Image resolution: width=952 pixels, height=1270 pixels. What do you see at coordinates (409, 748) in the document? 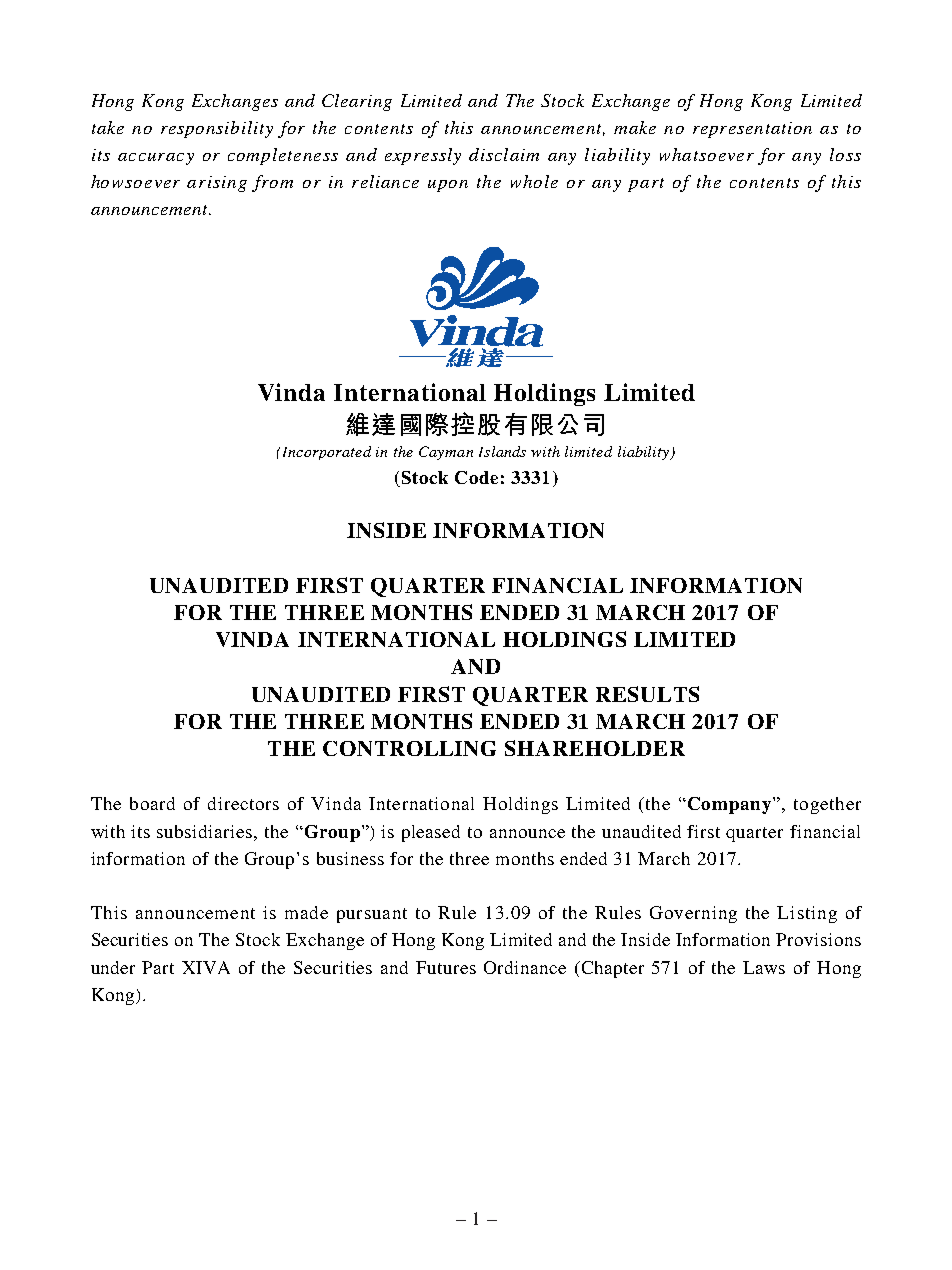
I see `CONTROLLING` at bounding box center [409, 748].
